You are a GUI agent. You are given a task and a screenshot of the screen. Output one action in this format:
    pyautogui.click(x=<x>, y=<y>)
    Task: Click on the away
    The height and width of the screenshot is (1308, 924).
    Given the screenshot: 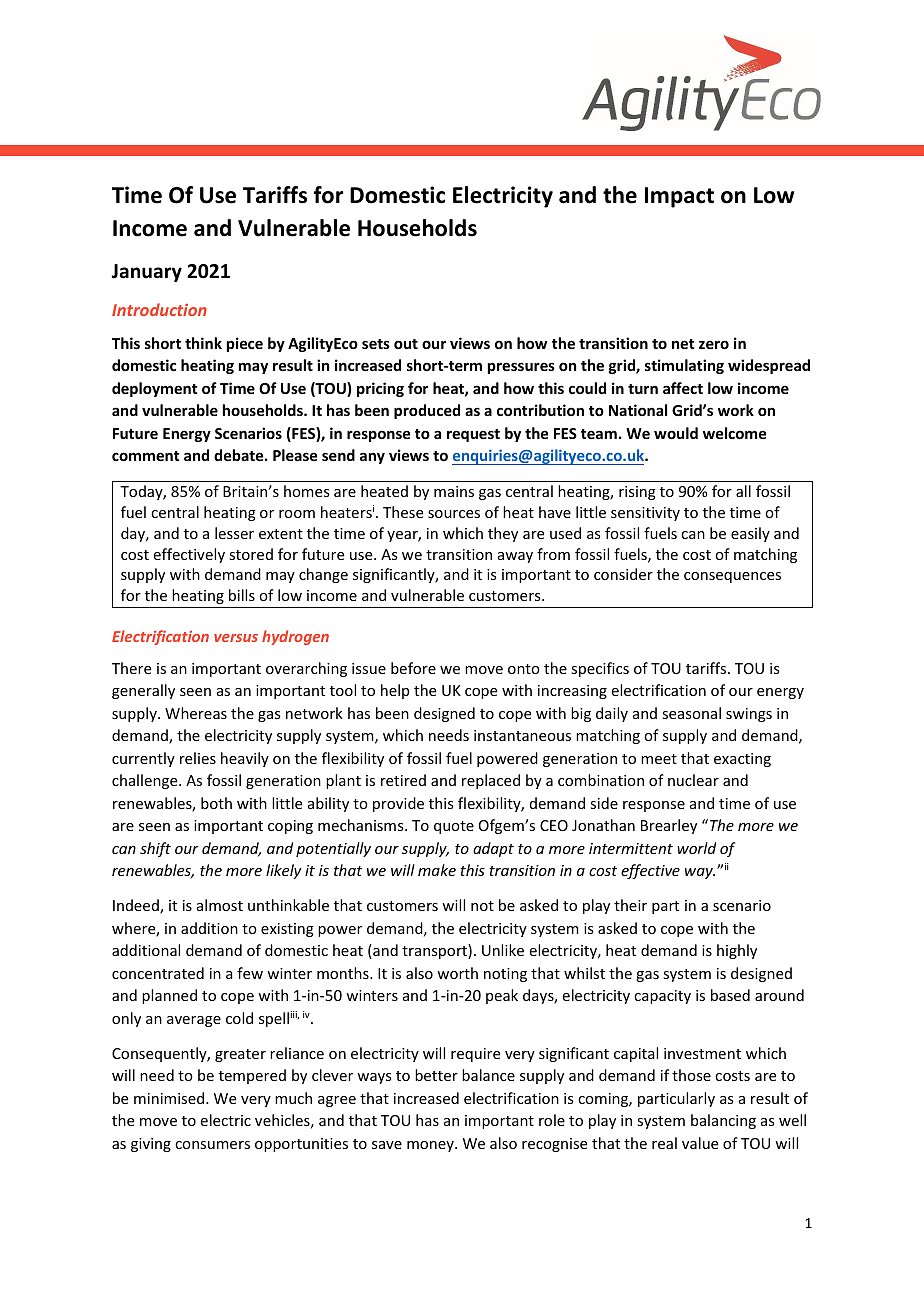 What is the action you would take?
    pyautogui.click(x=515, y=557)
